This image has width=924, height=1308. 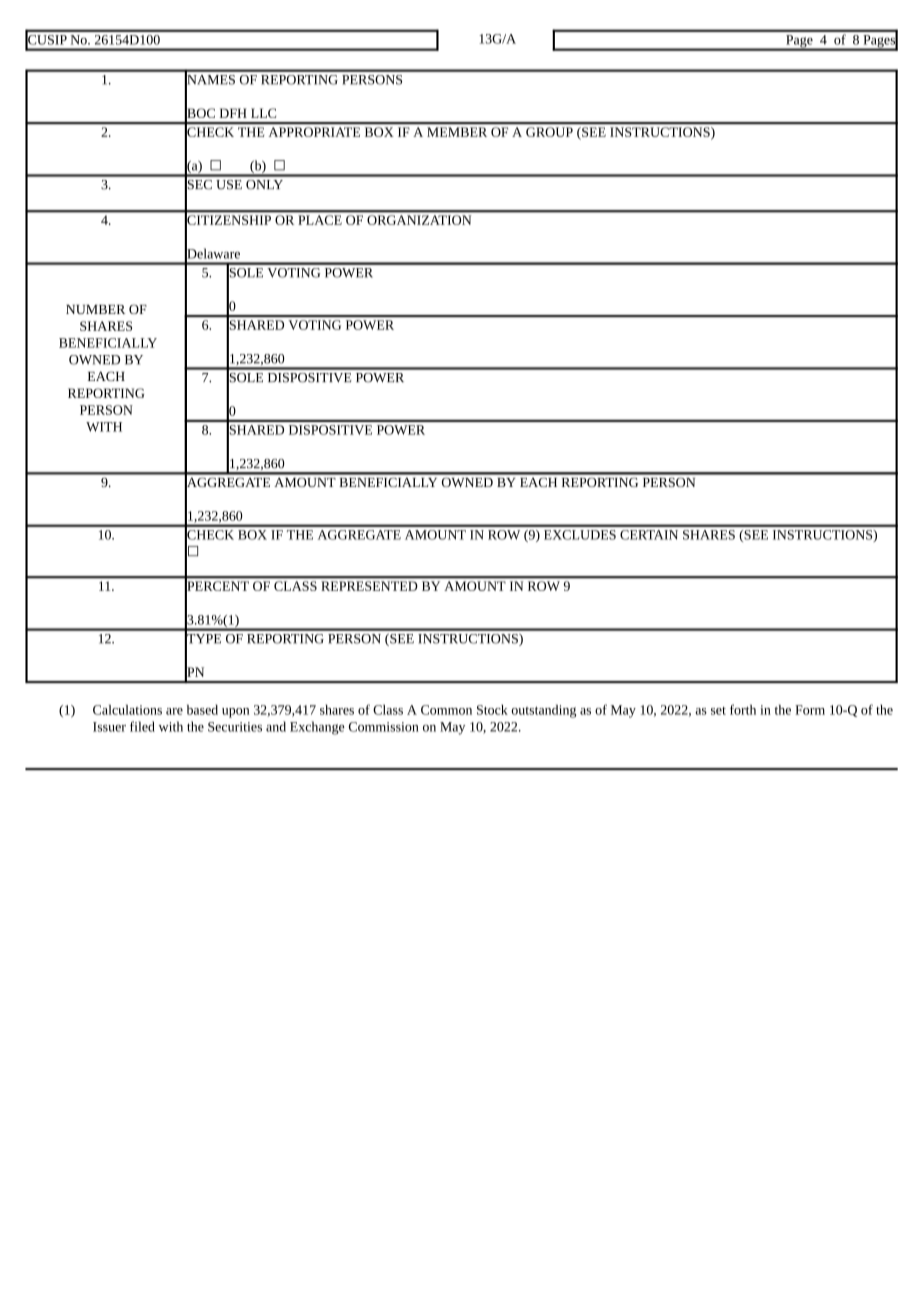 What do you see at coordinates (263, 113) in the image?
I see `LLC` at bounding box center [263, 113].
